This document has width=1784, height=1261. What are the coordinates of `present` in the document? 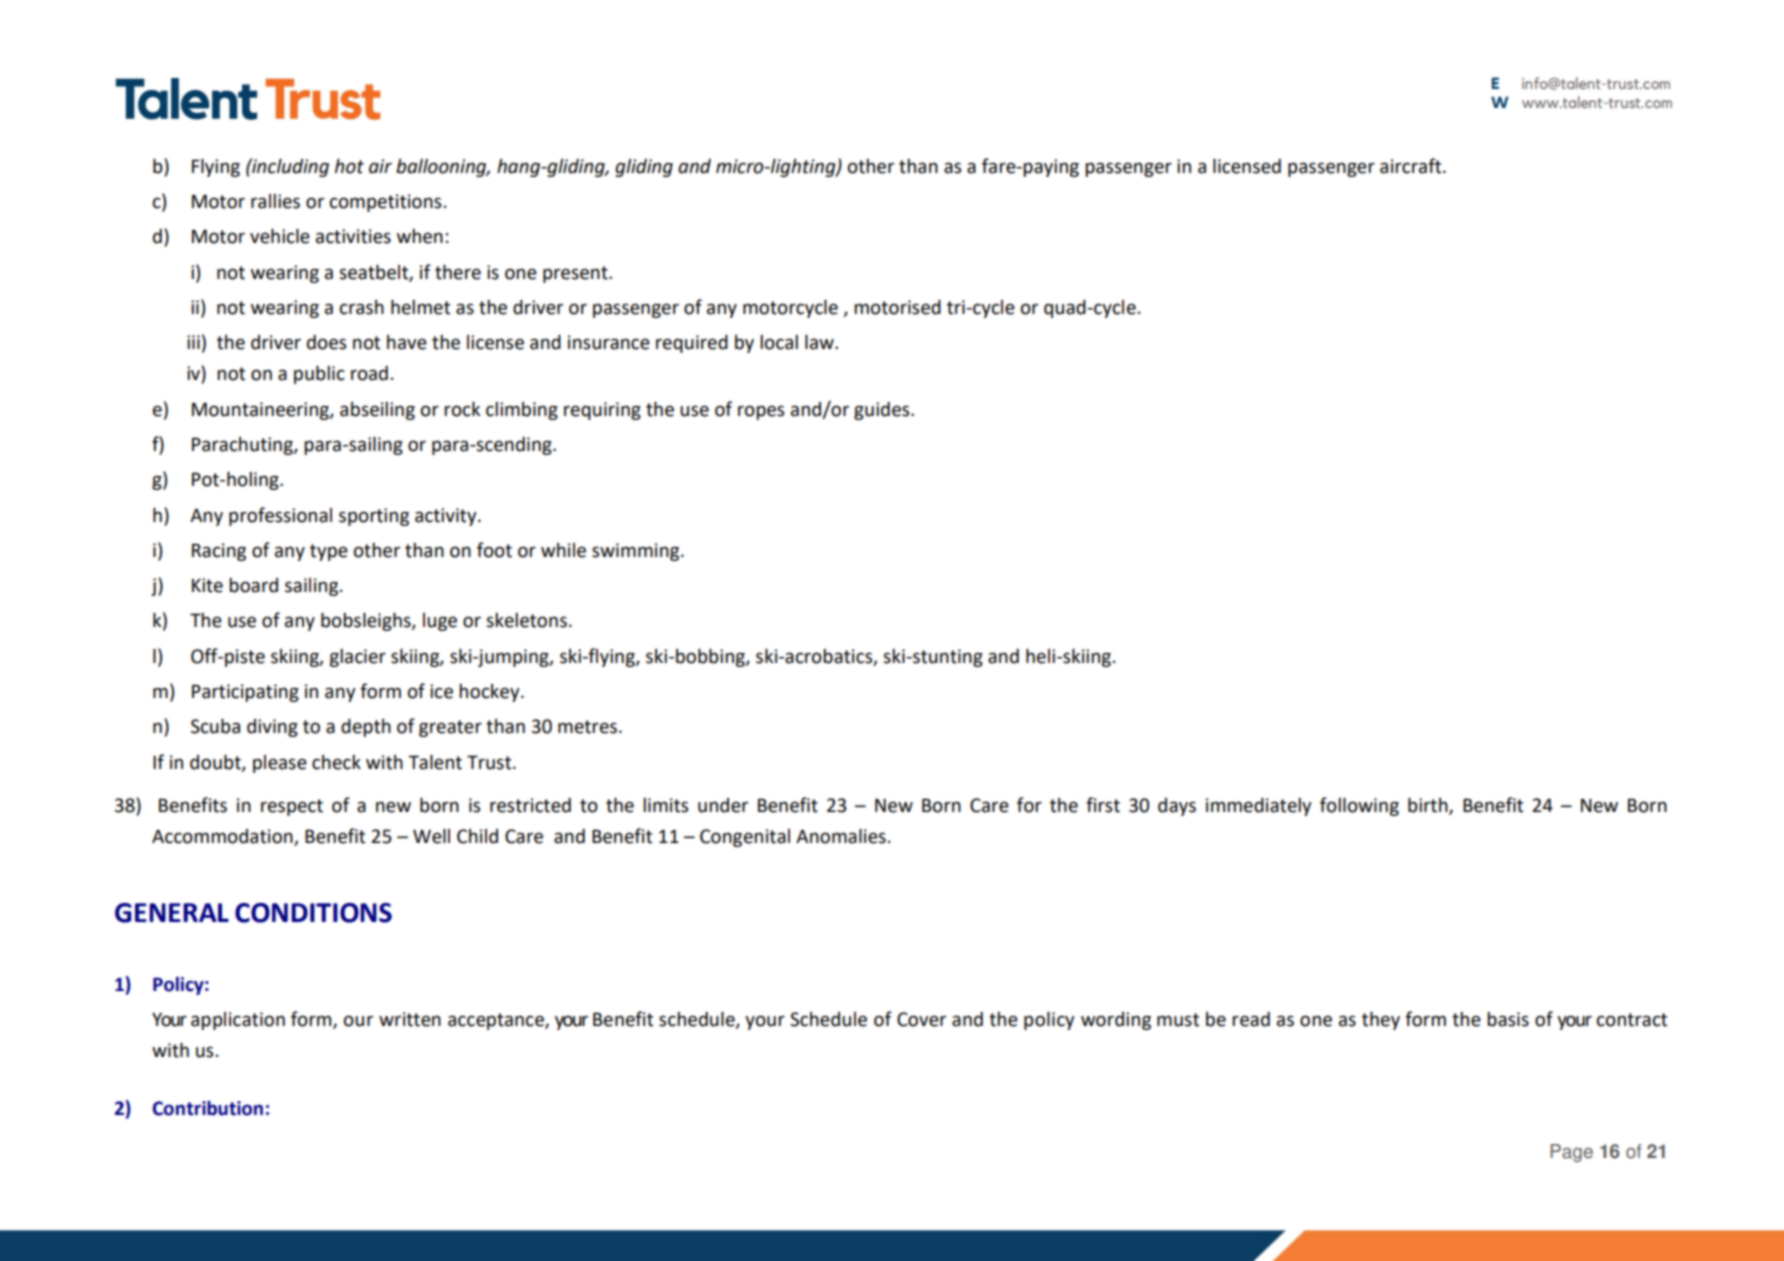 It's located at (576, 274).
